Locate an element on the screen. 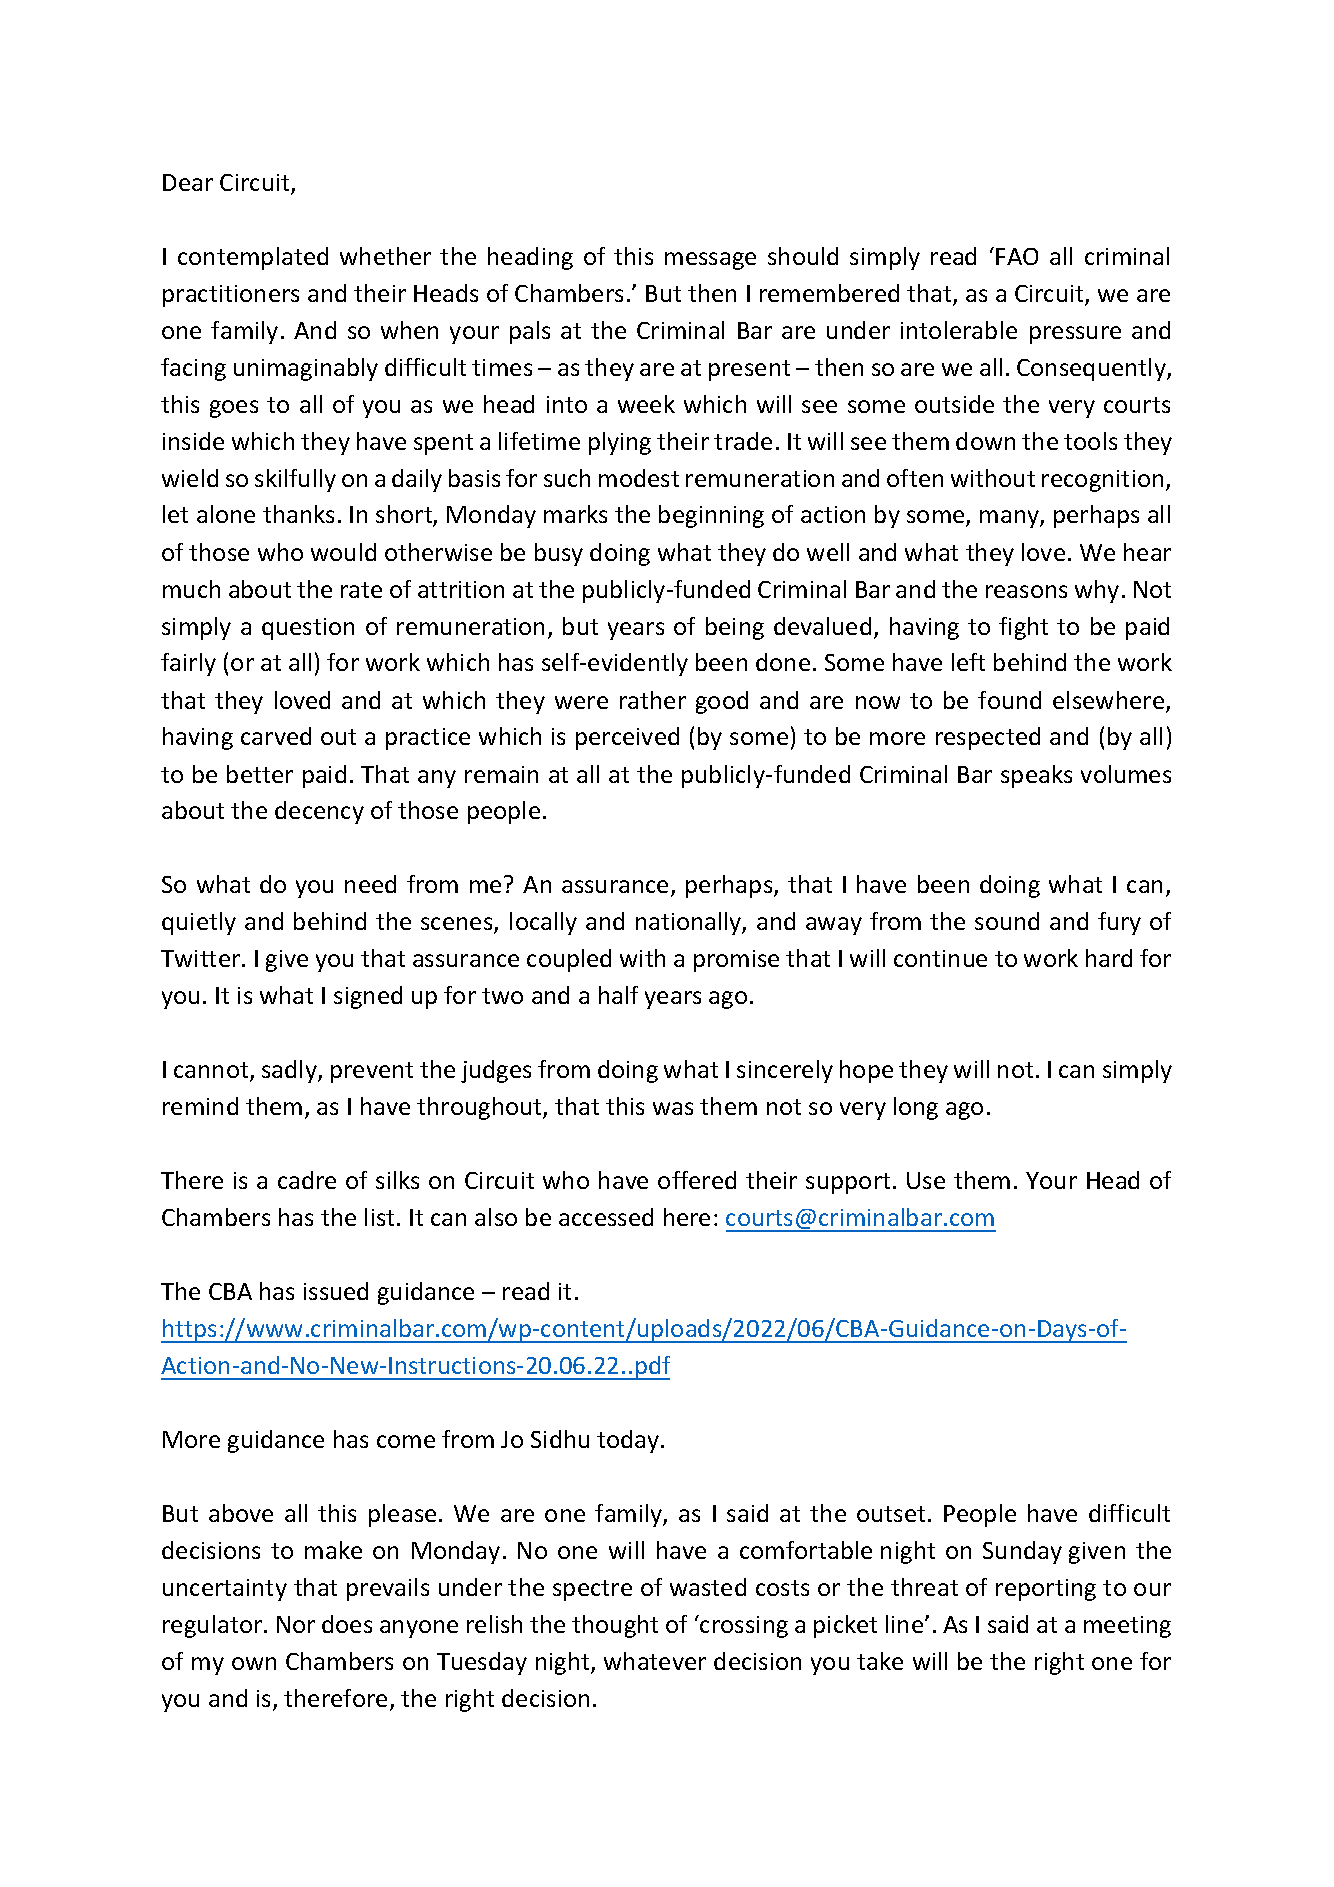 The image size is (1334, 1887). cadre is located at coordinates (307, 1180).
